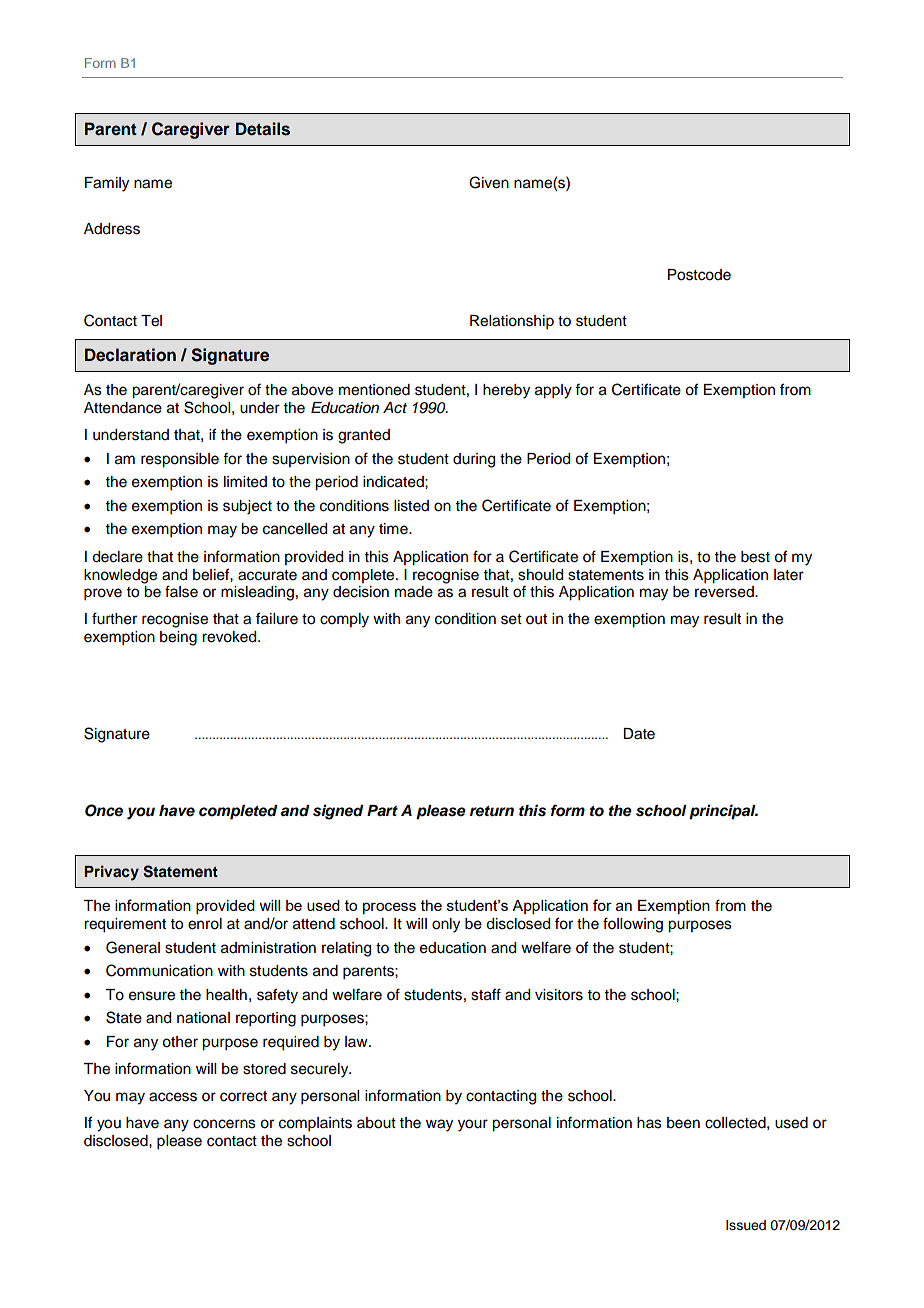 The width and height of the screenshot is (924, 1308). I want to click on Family, so click(107, 184).
